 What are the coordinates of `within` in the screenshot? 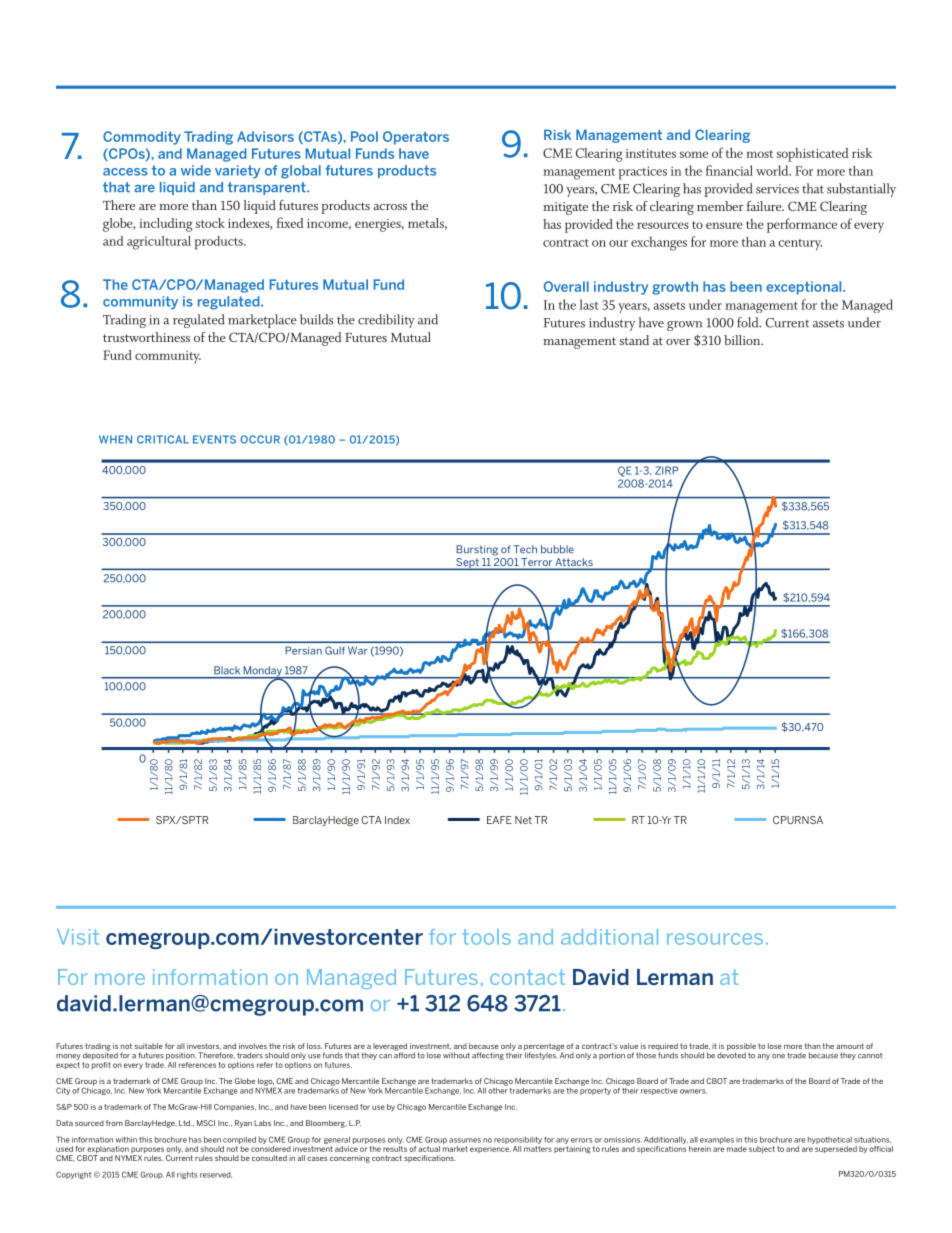 It's located at (126, 1140).
